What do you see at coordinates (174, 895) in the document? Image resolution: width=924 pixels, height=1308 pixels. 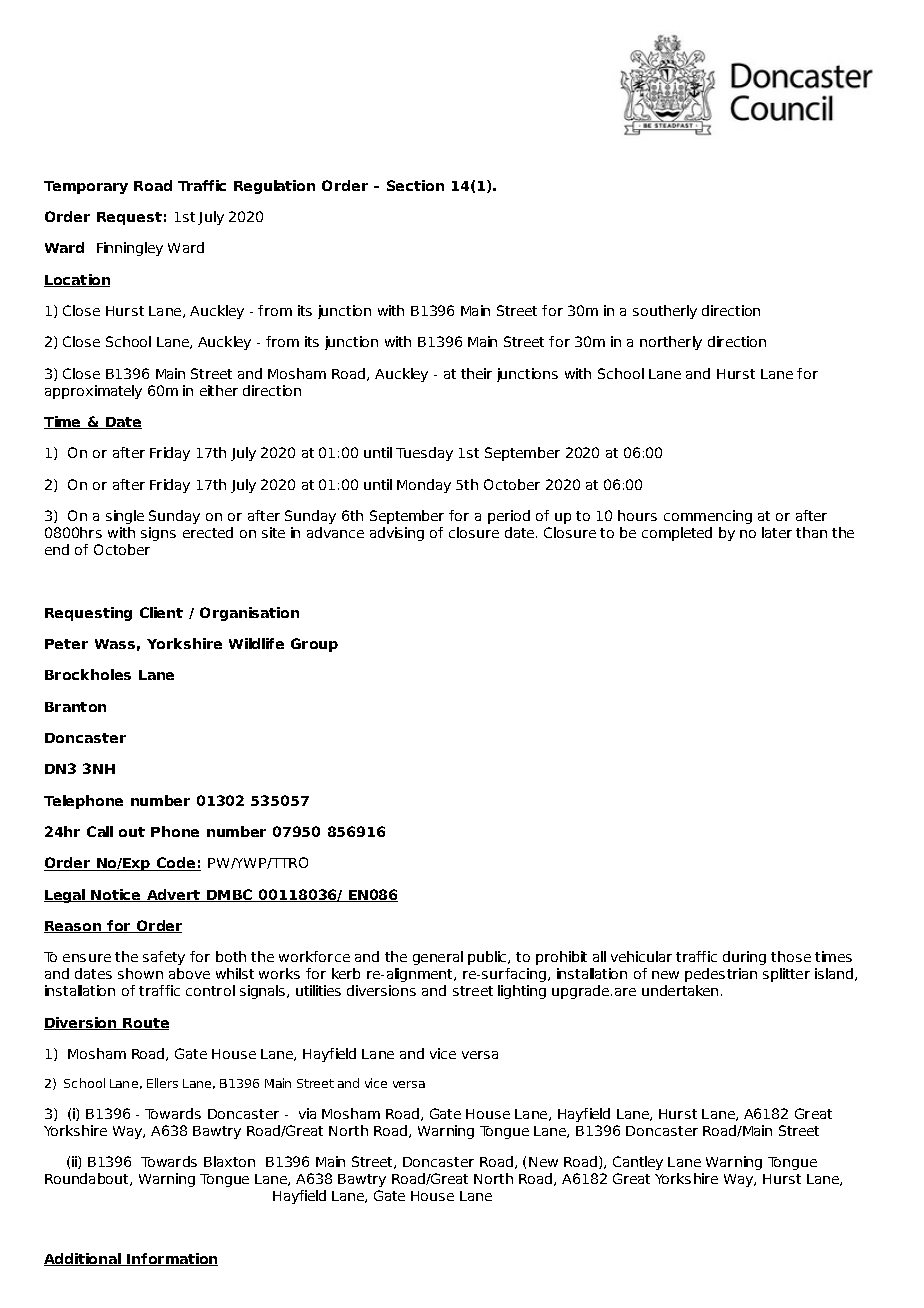 I see `Advert` at bounding box center [174, 895].
